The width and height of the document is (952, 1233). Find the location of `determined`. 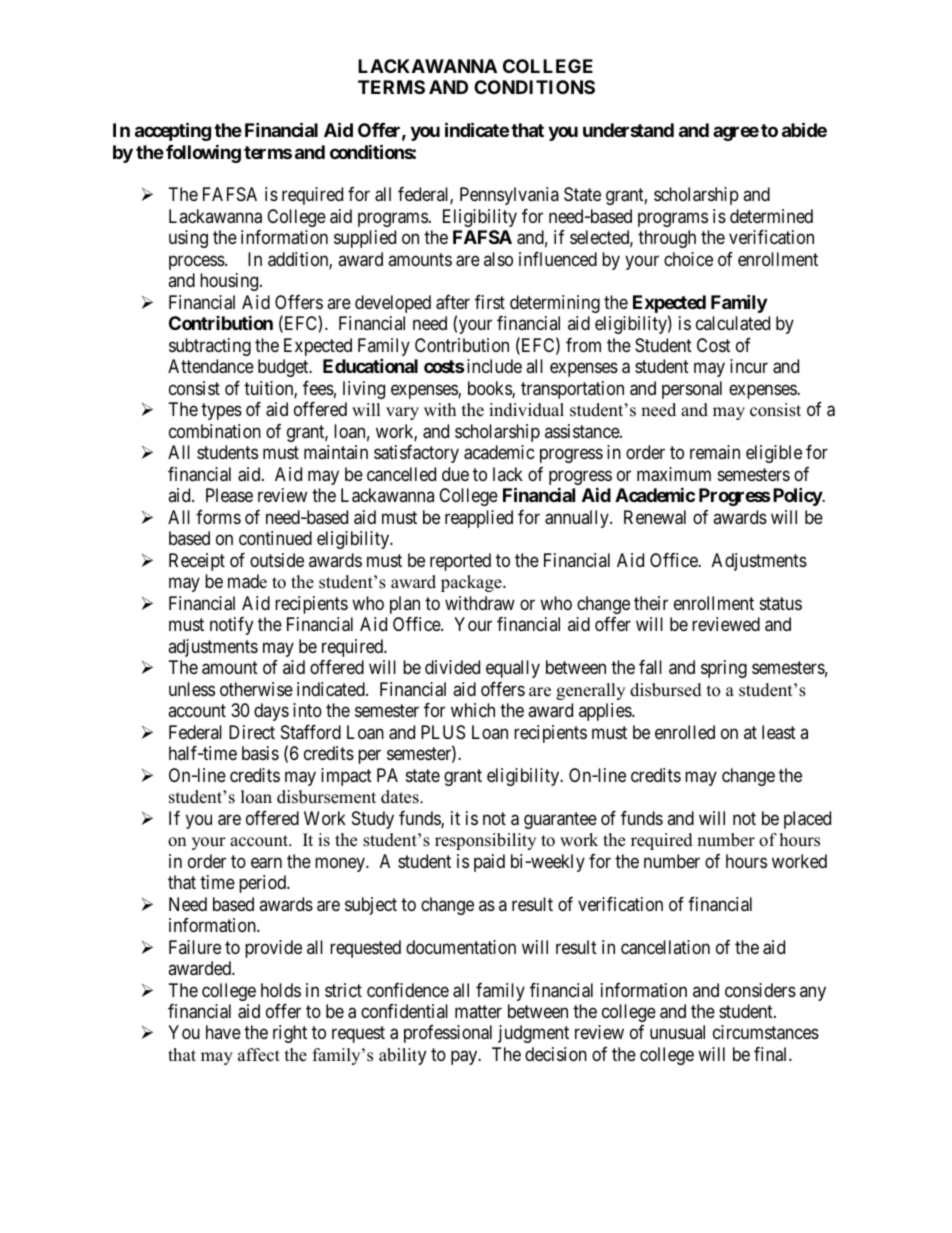

determined is located at coordinates (771, 216).
